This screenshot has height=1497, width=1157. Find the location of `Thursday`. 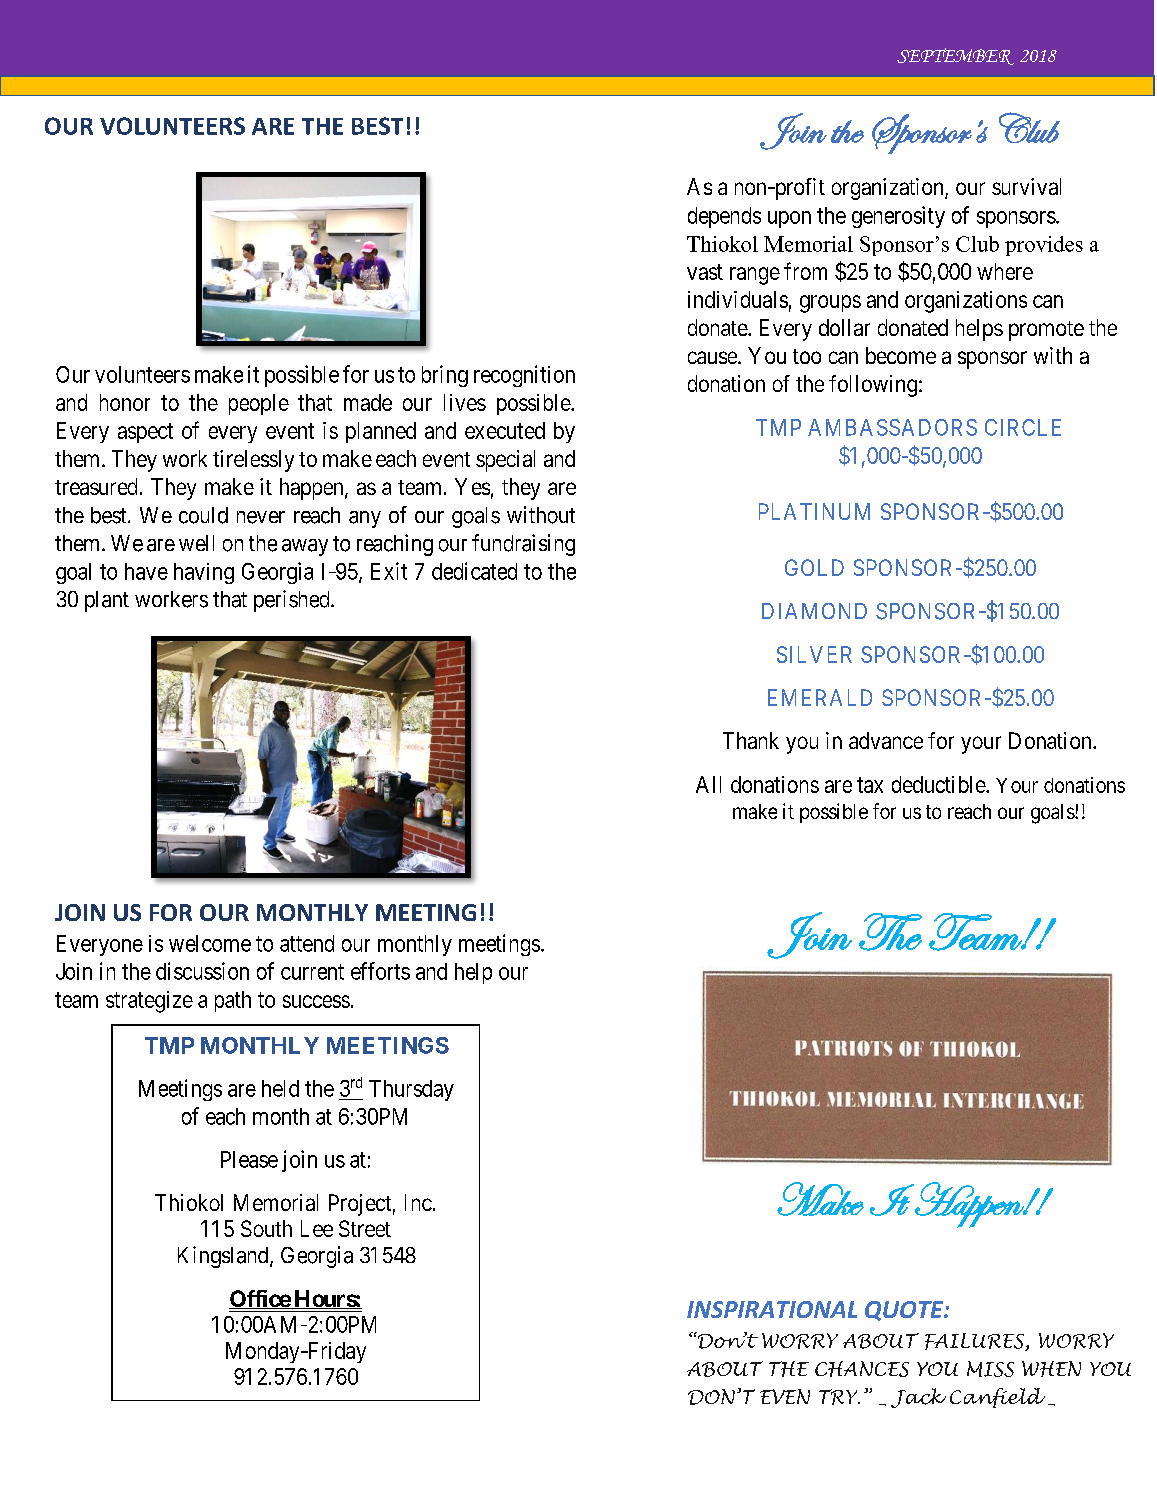

Thursday is located at coordinates (411, 1090).
